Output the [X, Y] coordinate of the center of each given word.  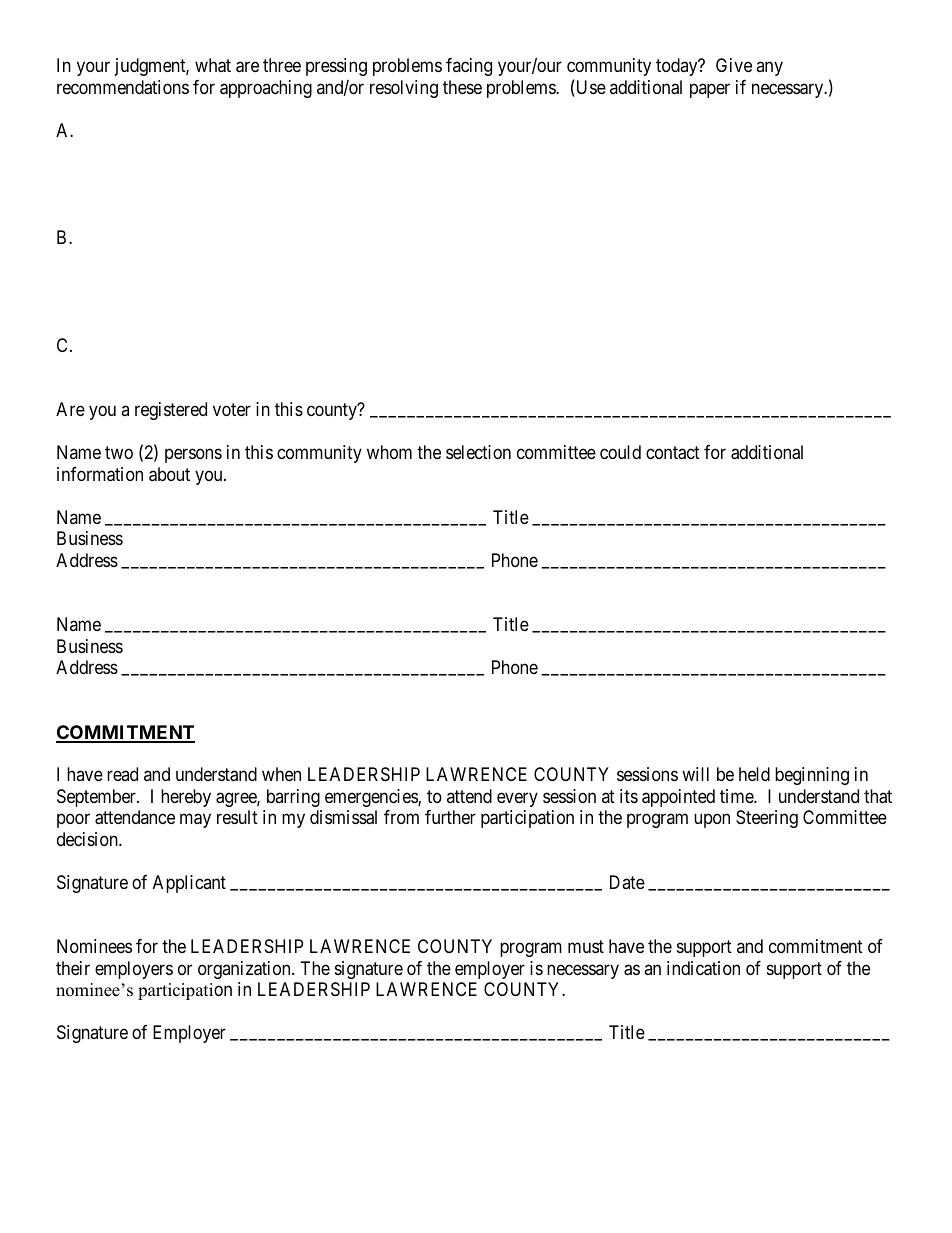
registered [171, 411]
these [462, 87]
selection [478, 452]
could [620, 452]
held [754, 774]
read [122, 774]
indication [703, 968]
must [586, 947]
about [169, 474]
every [517, 799]
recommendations [123, 87]
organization [245, 970]
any [769, 69]
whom [389, 452]
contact [673, 453]
